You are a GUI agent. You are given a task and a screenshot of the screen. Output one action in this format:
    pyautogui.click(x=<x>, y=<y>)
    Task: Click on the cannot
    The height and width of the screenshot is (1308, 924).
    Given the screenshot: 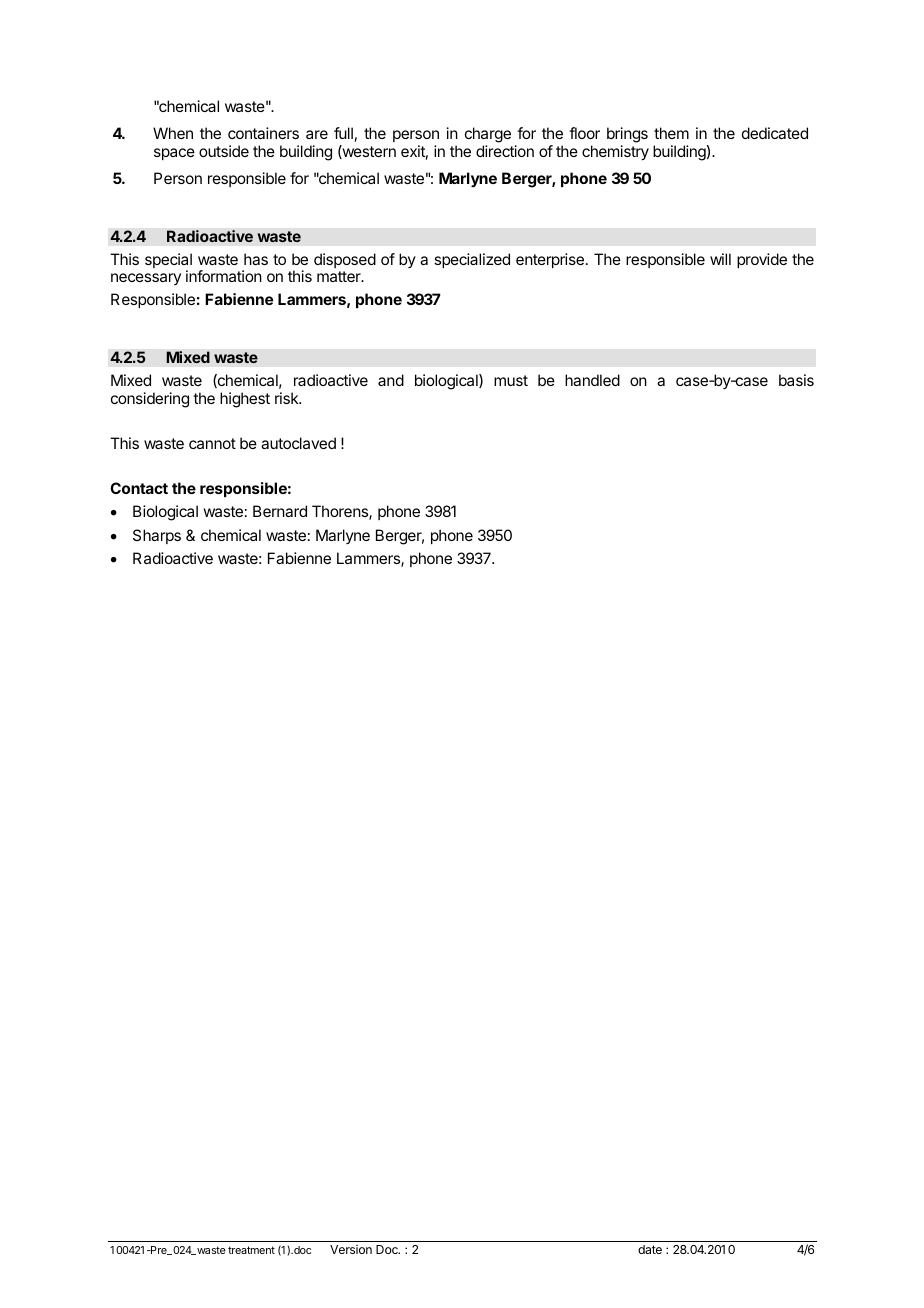 What is the action you would take?
    pyautogui.click(x=212, y=443)
